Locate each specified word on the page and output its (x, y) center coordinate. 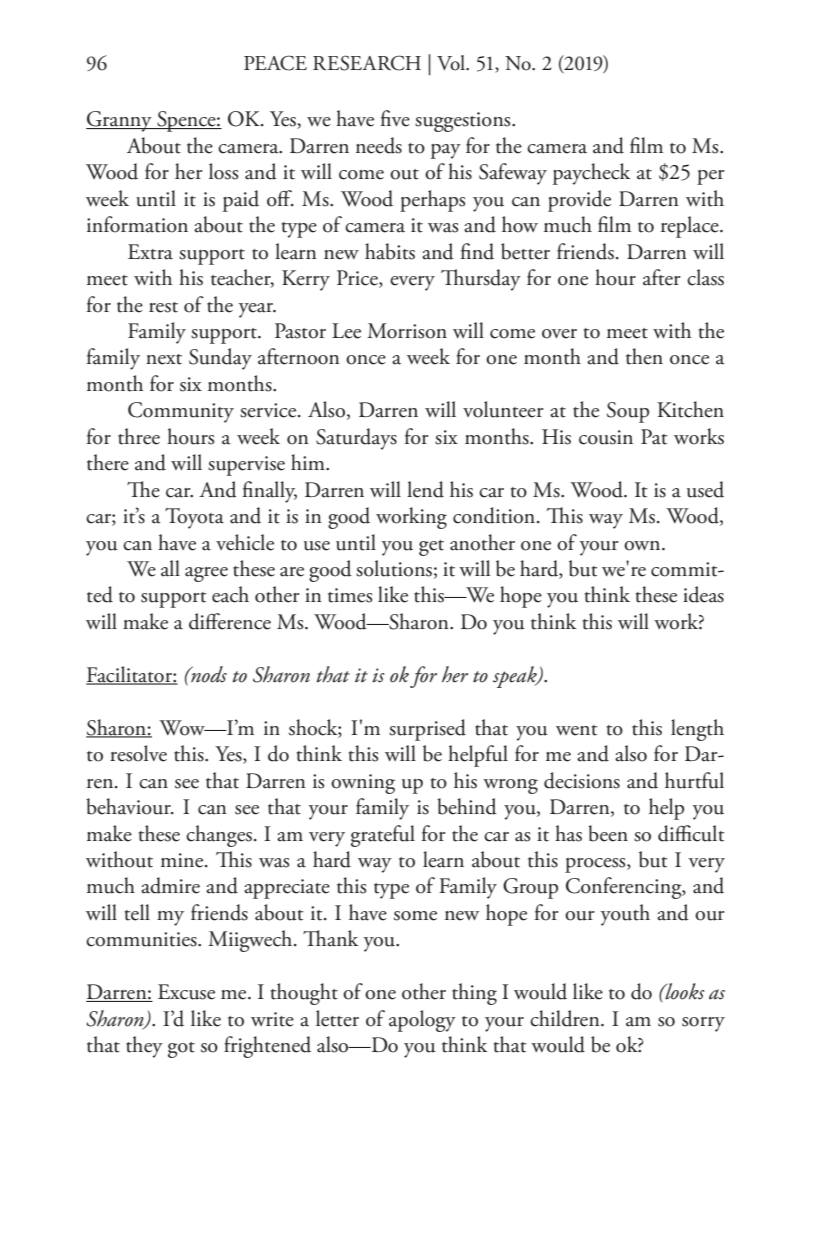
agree (206, 574)
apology (422, 1021)
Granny (120, 121)
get (431, 548)
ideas (703, 594)
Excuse (186, 992)
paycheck (591, 174)
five (395, 118)
